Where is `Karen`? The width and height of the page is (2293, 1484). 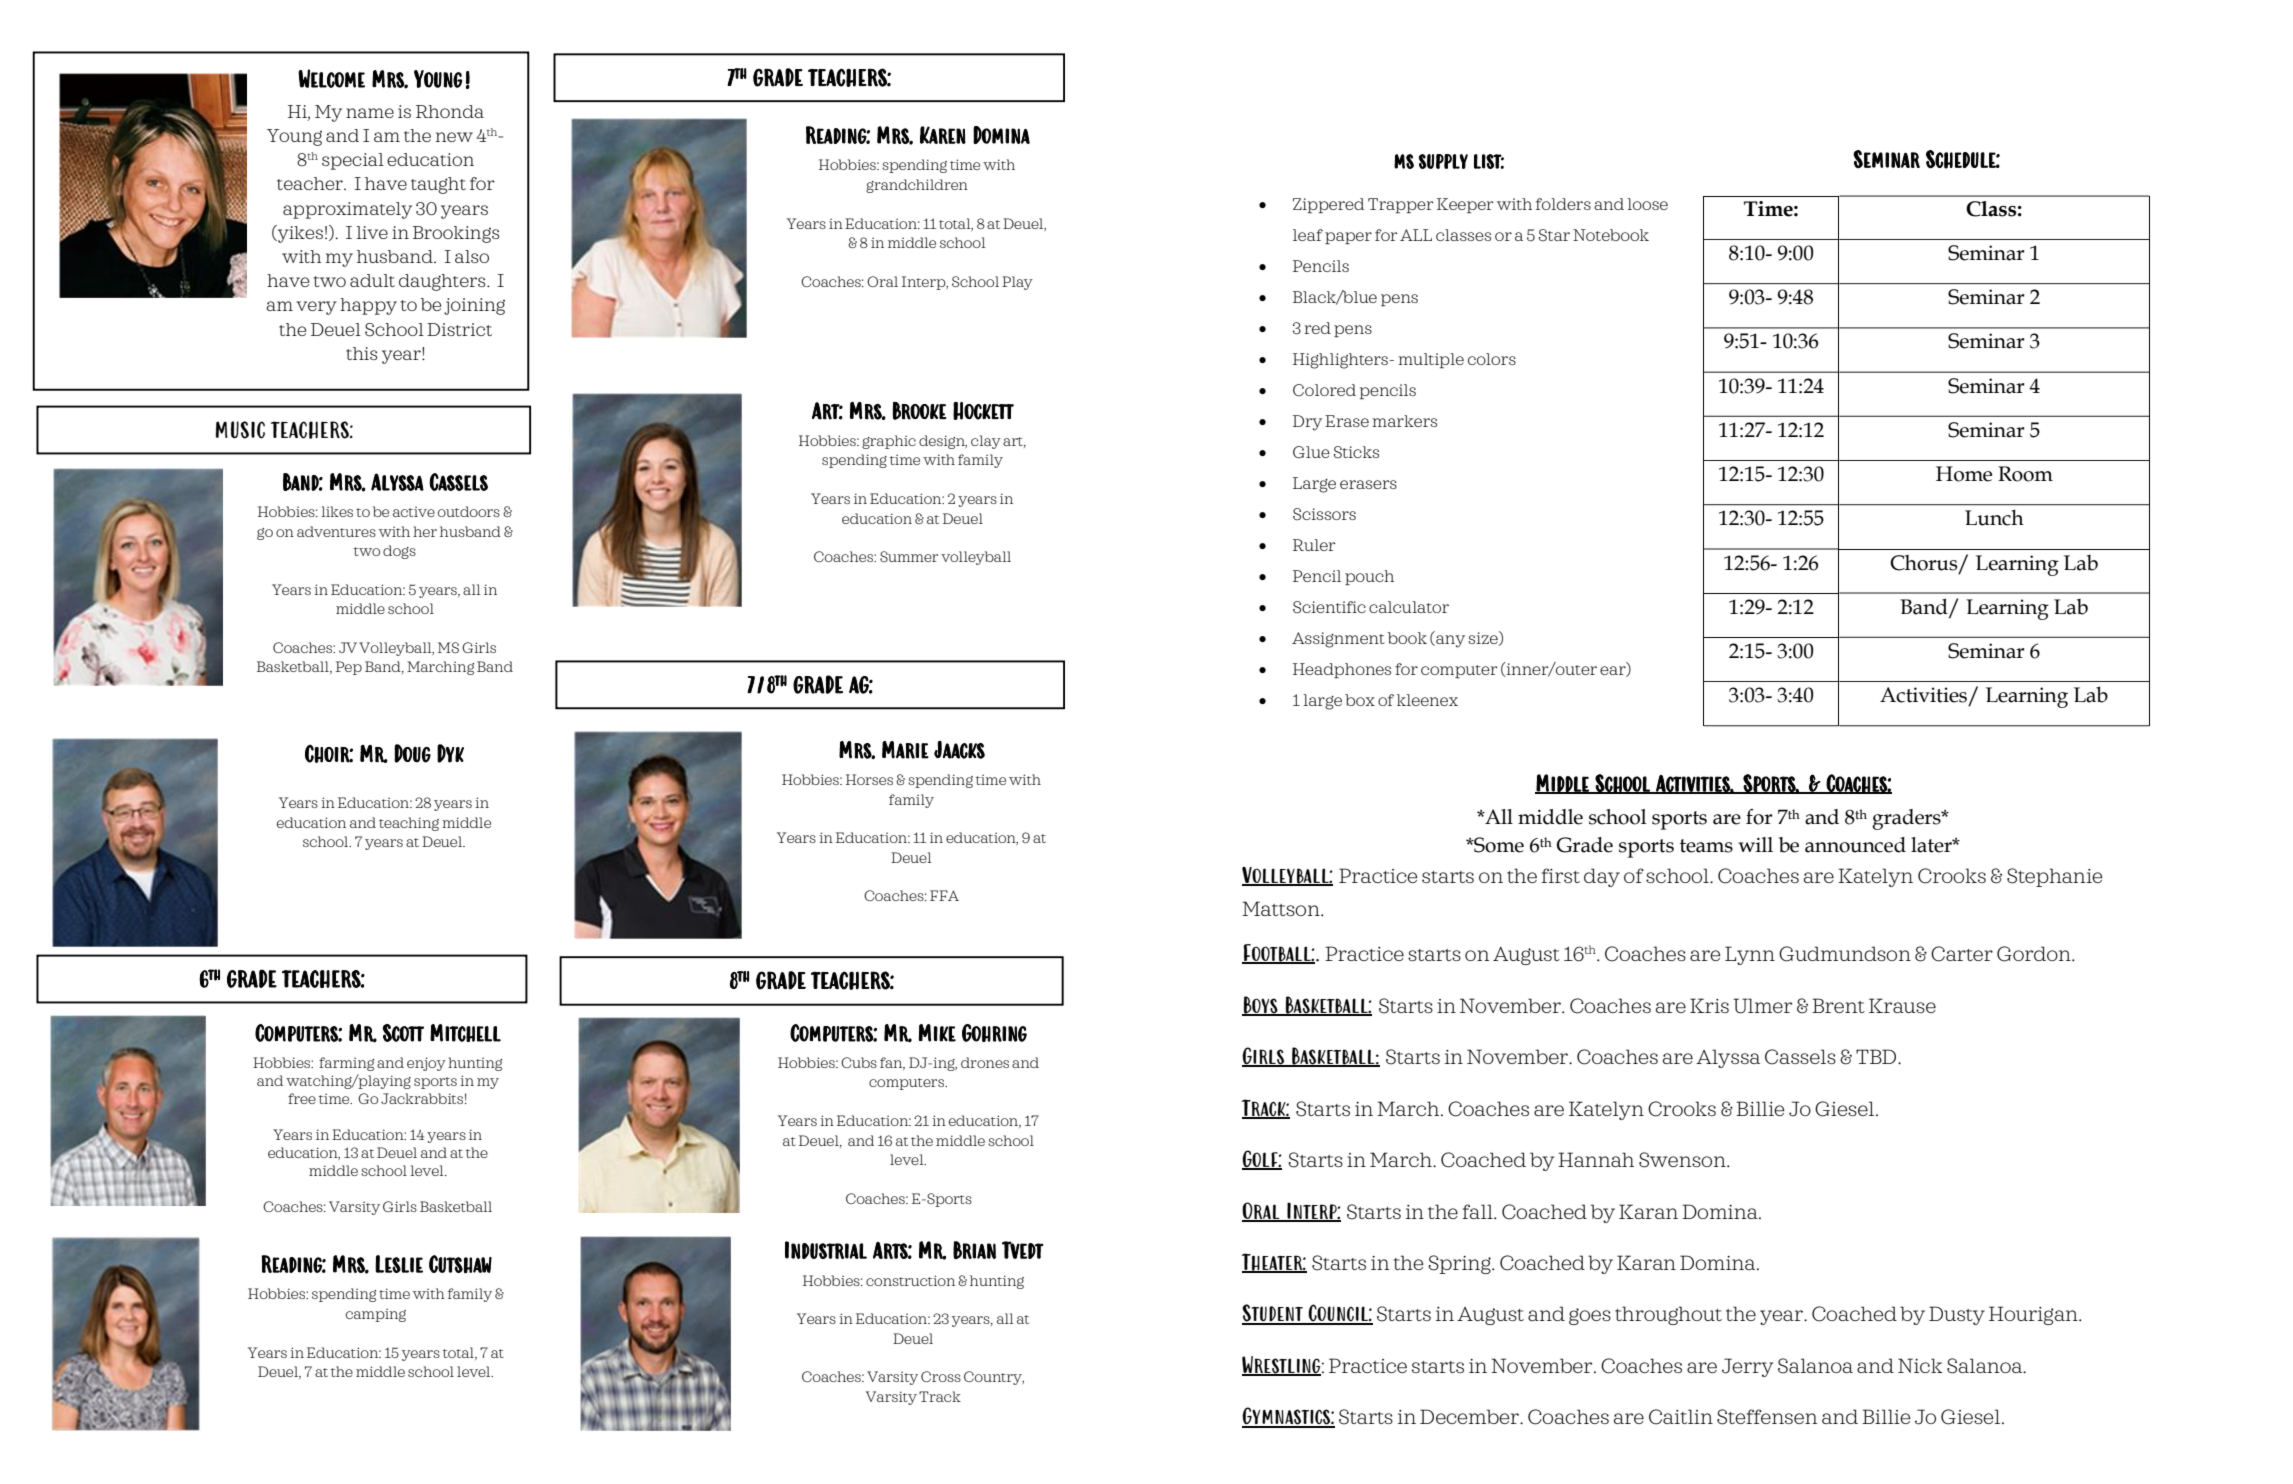 Karen is located at coordinates (943, 135).
